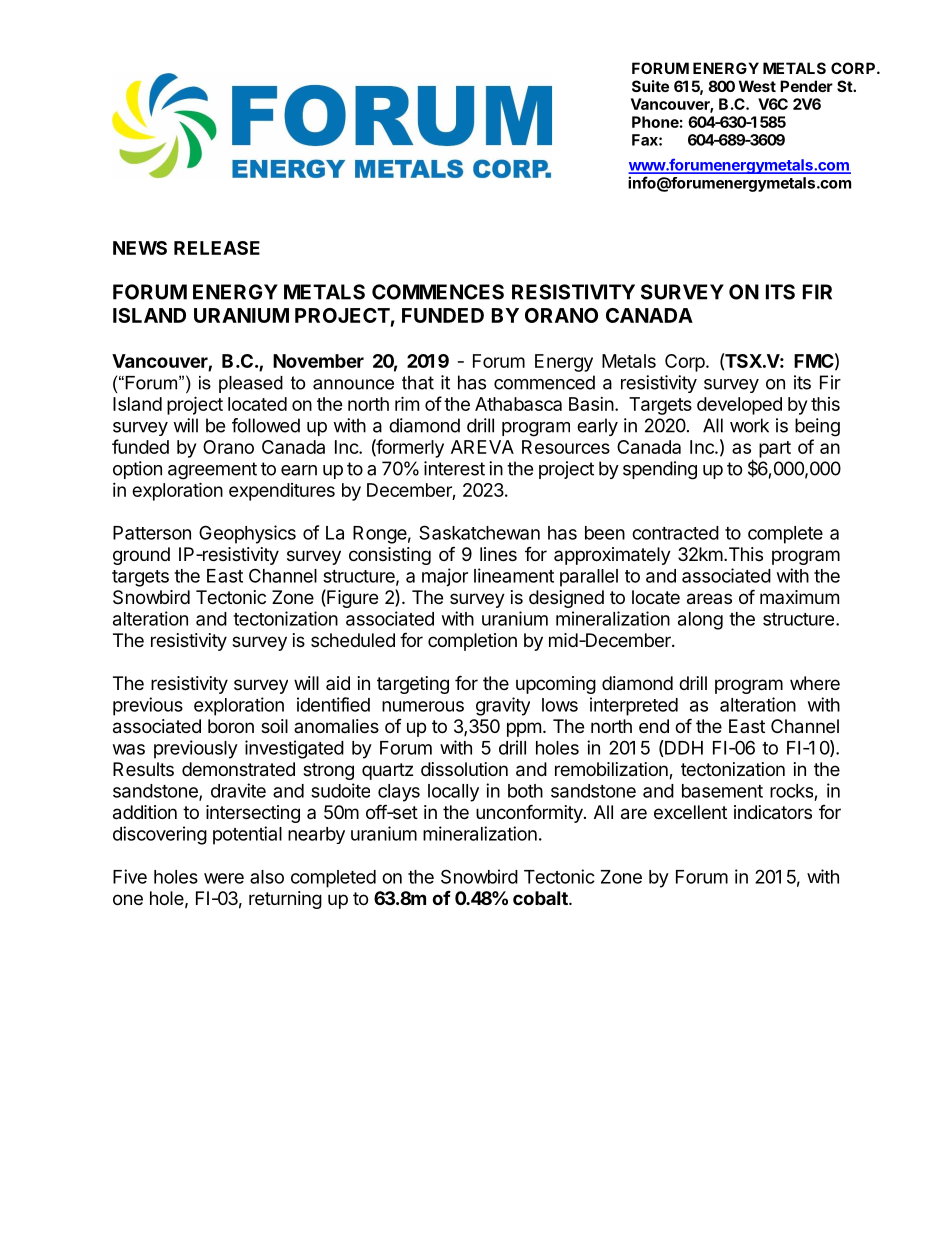 This document has height=1233, width=952. I want to click on pleased, so click(251, 384).
